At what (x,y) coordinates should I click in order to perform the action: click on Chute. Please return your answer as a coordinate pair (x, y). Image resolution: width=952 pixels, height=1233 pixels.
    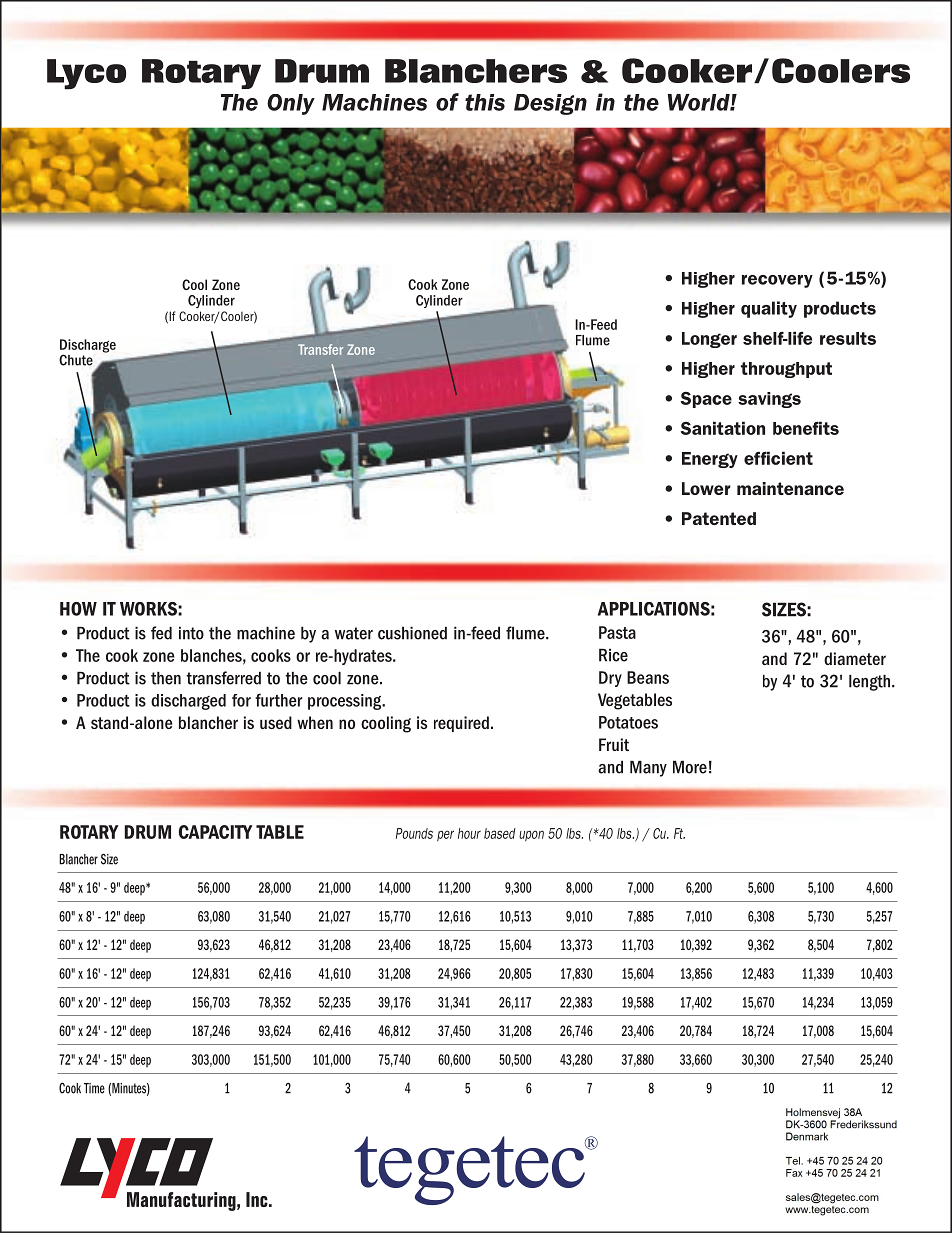
    Looking at the image, I should click on (76, 360).
